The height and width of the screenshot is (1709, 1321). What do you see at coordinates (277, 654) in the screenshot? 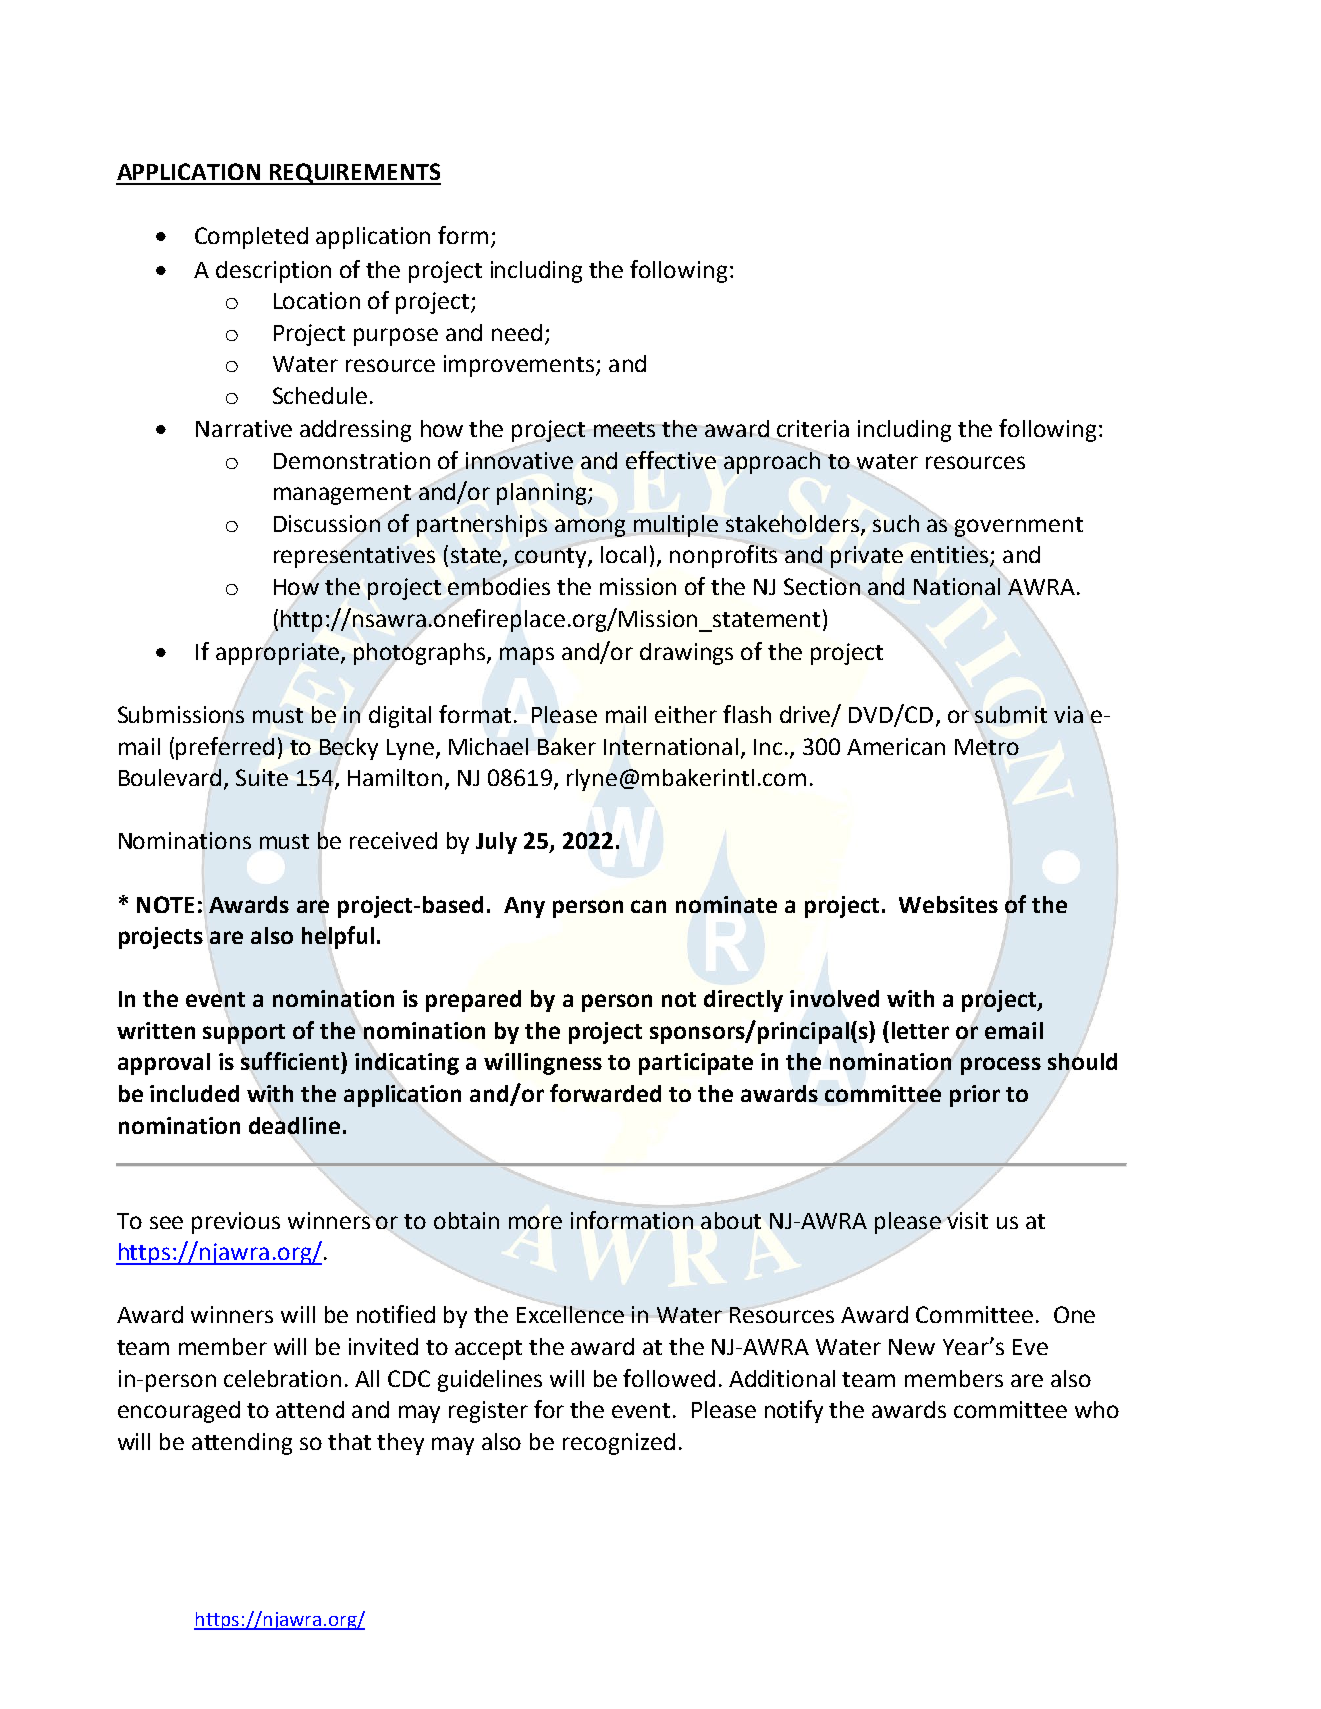
I see `appropriate` at bounding box center [277, 654].
